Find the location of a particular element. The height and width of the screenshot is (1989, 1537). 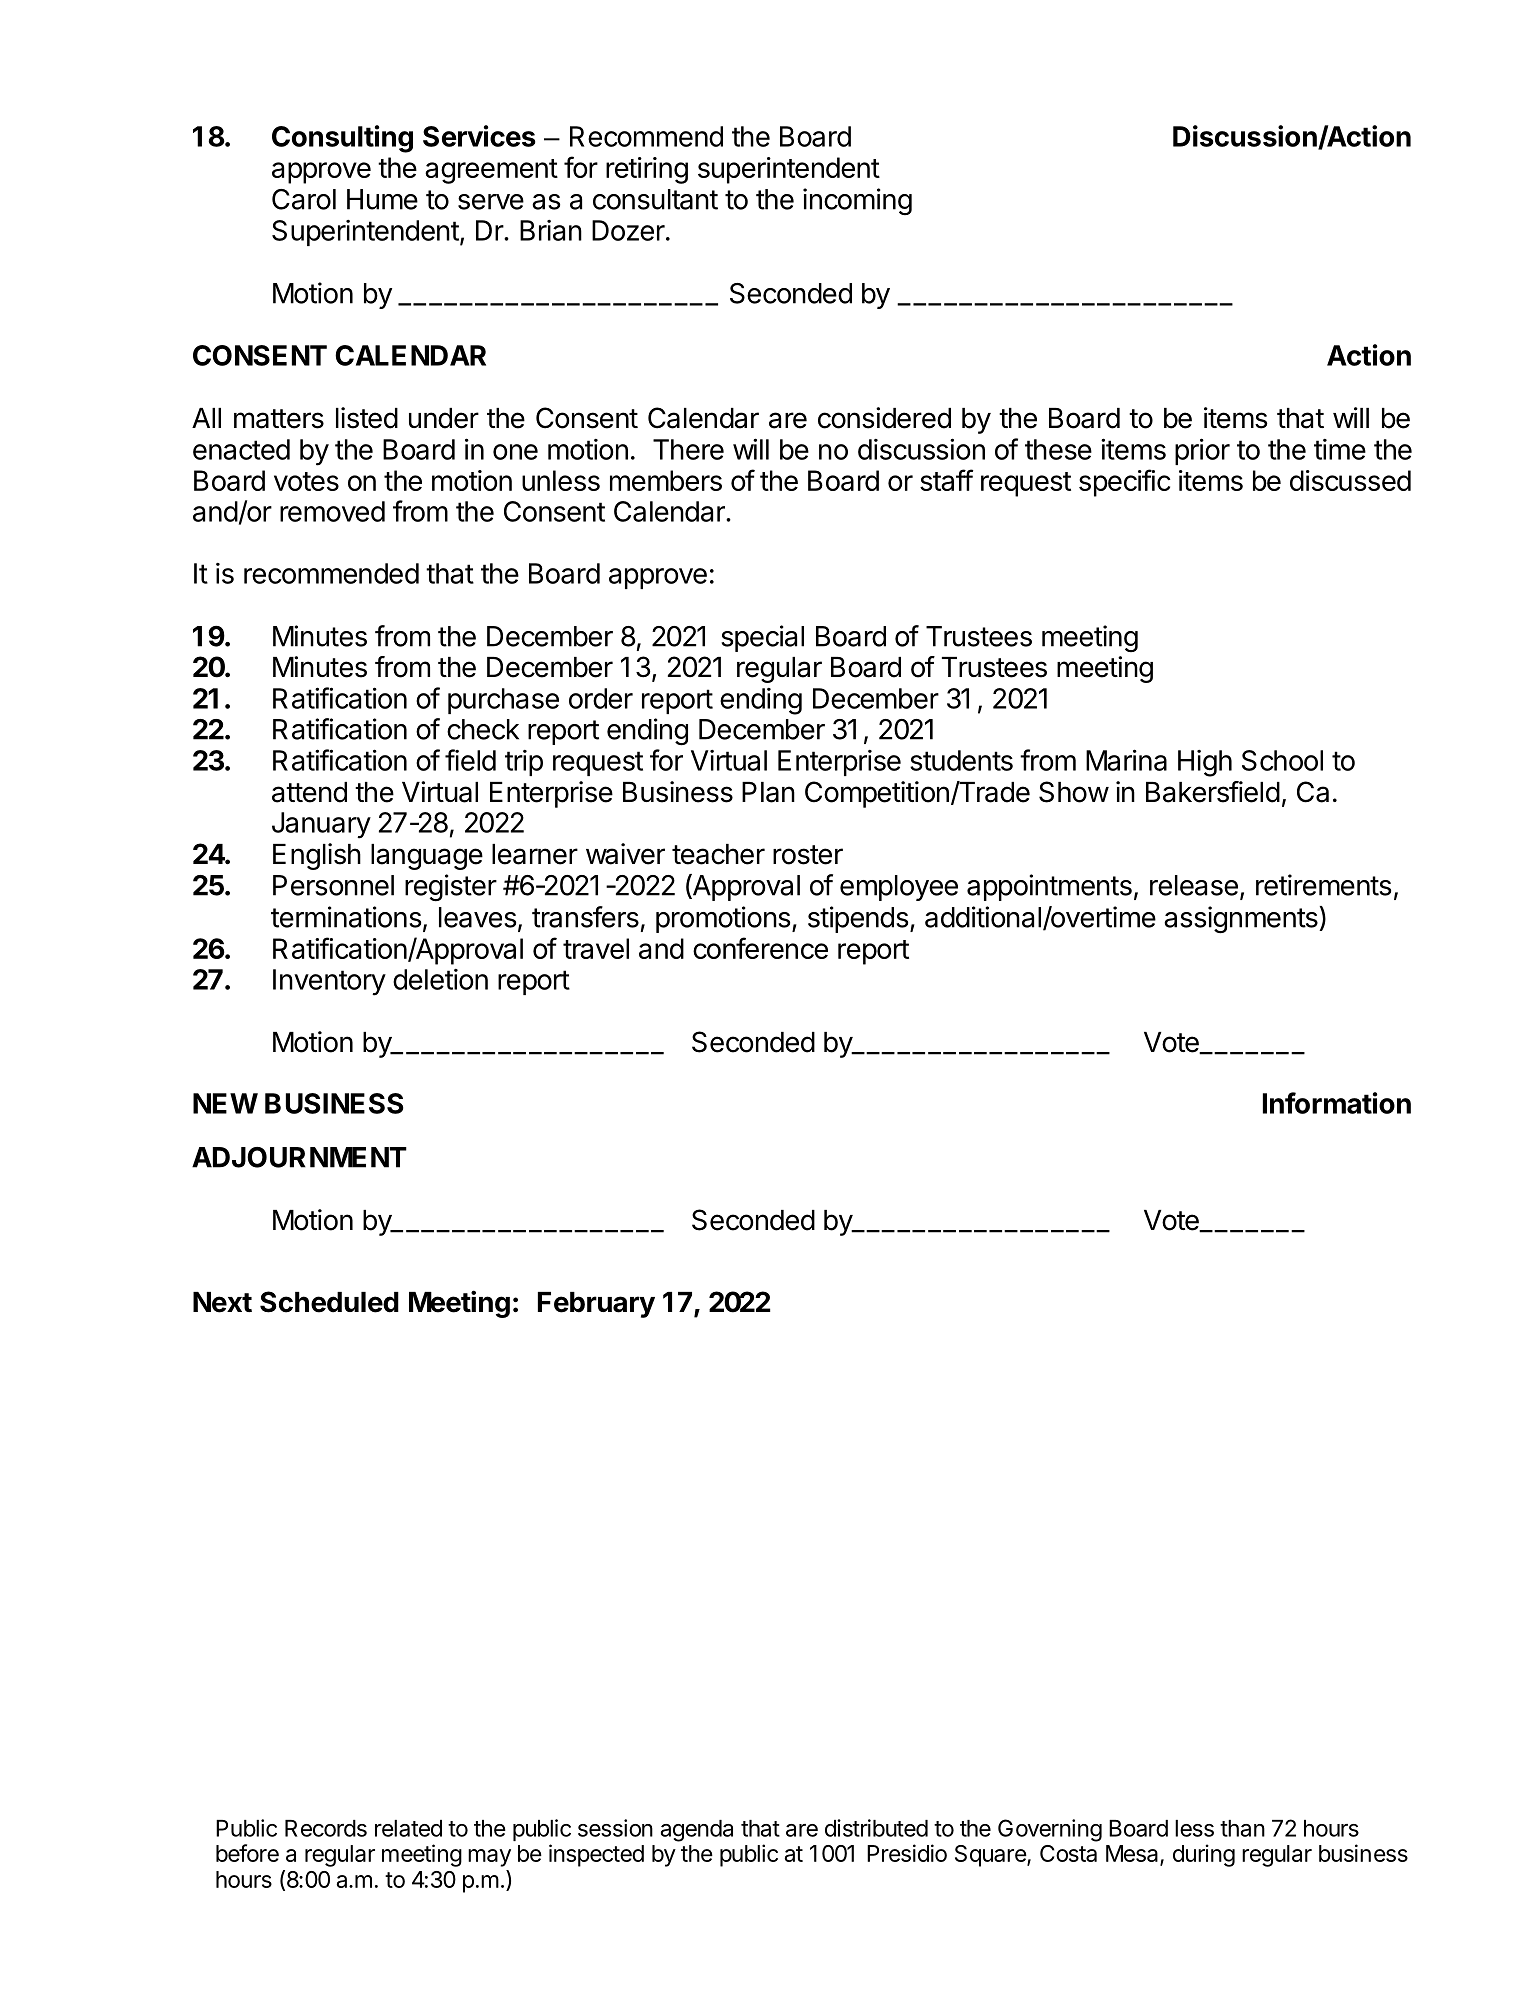

ADJOURNMENT is located at coordinates (299, 1157).
